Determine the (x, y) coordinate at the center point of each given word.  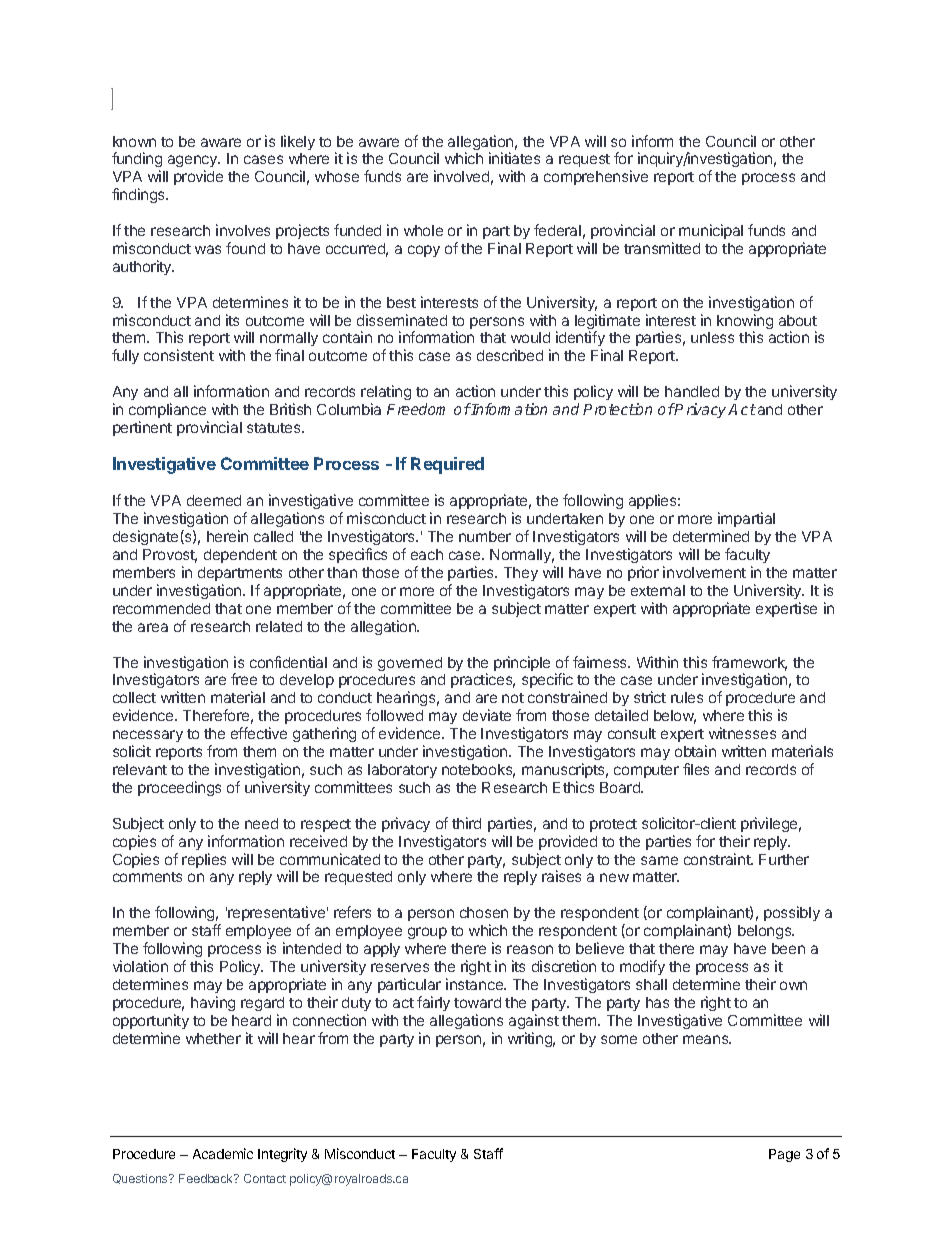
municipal (711, 231)
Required (447, 465)
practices (483, 680)
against (534, 1021)
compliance (167, 410)
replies (204, 860)
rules (687, 697)
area (153, 627)
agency (194, 163)
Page (784, 1155)
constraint (718, 859)
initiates (514, 158)
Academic (223, 1153)
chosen (484, 912)
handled (692, 391)
